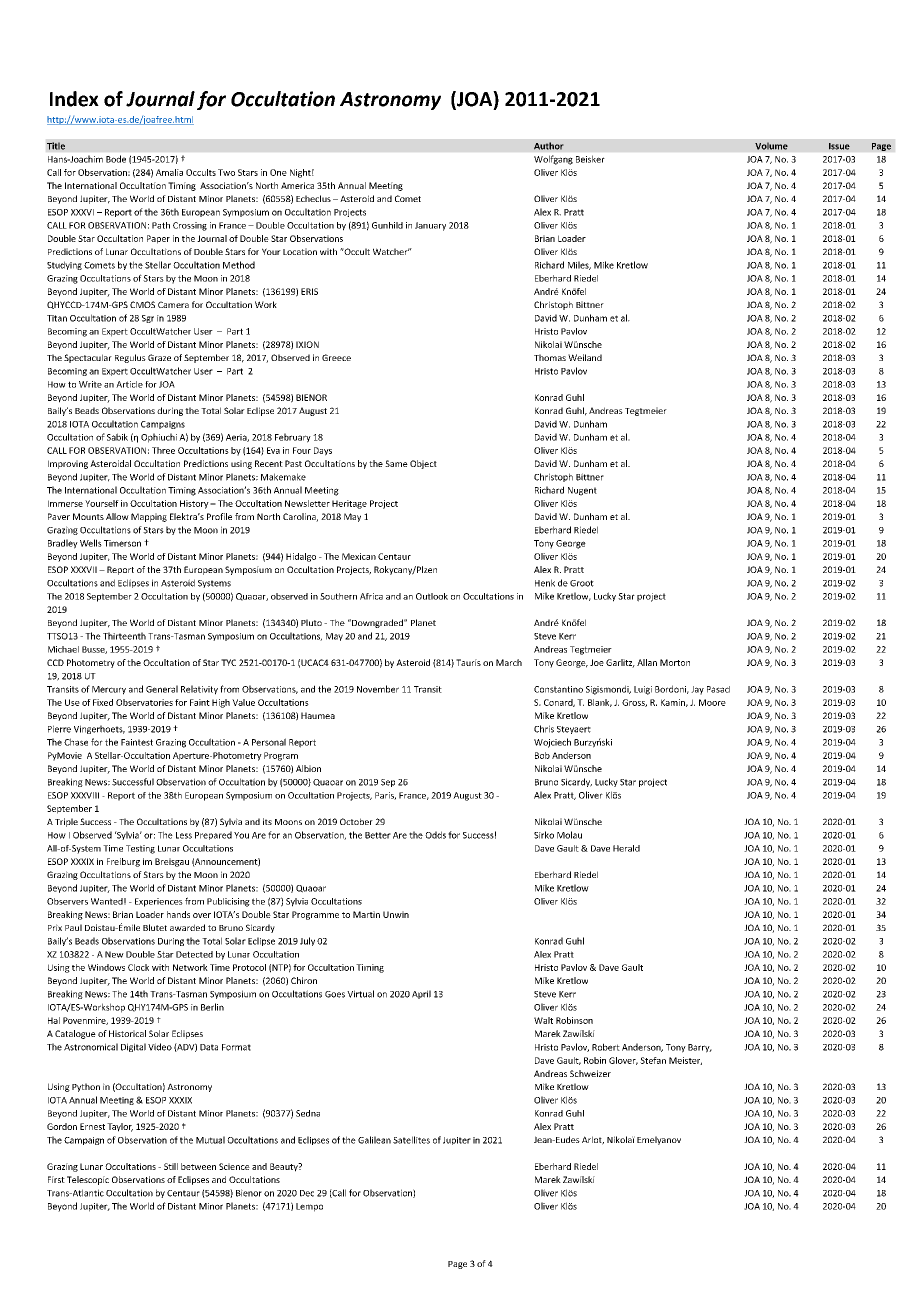 This screenshot has width=924, height=1308. What do you see at coordinates (432, 596) in the screenshot?
I see `Outlook` at bounding box center [432, 596].
